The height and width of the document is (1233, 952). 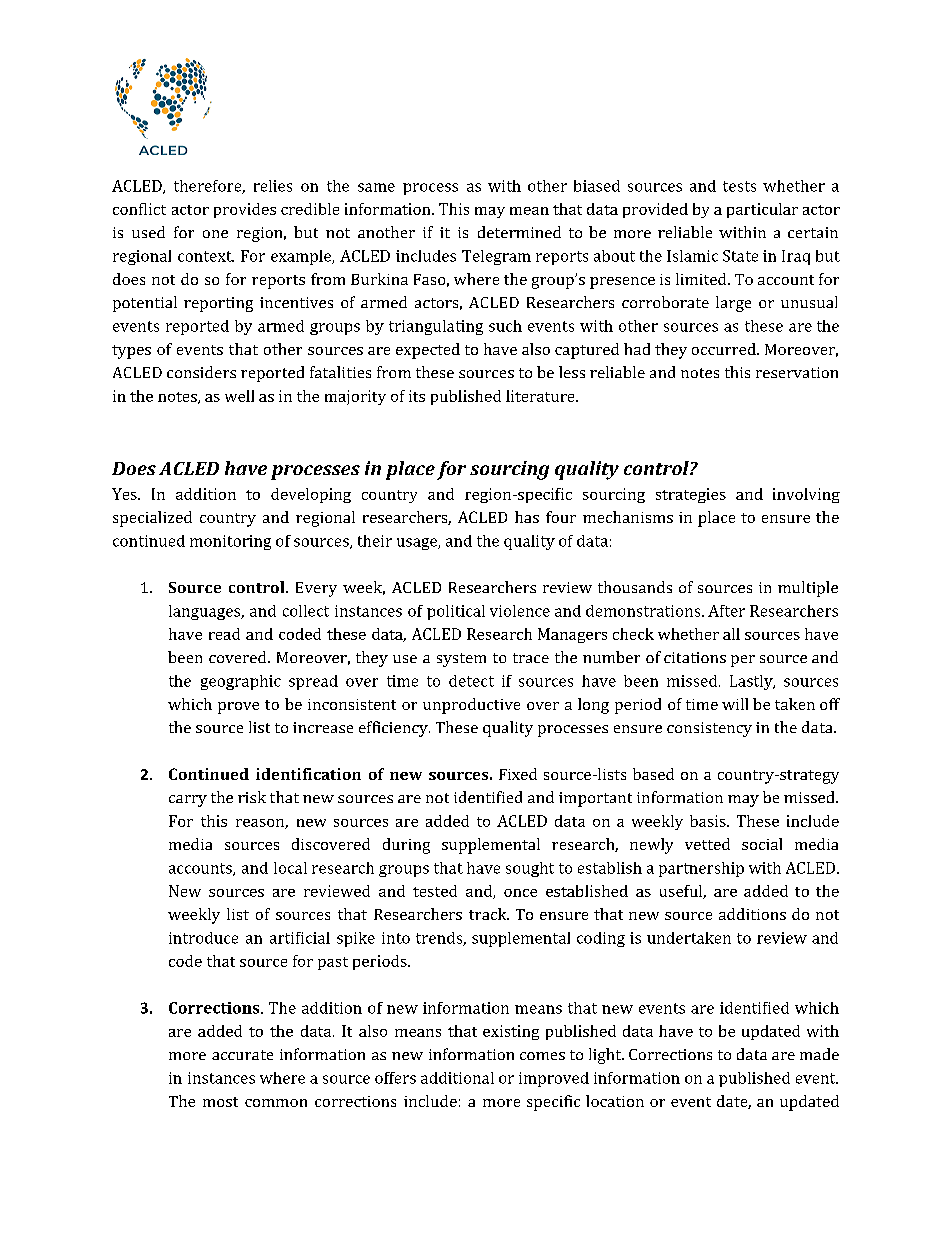 I want to click on system, so click(x=461, y=660).
